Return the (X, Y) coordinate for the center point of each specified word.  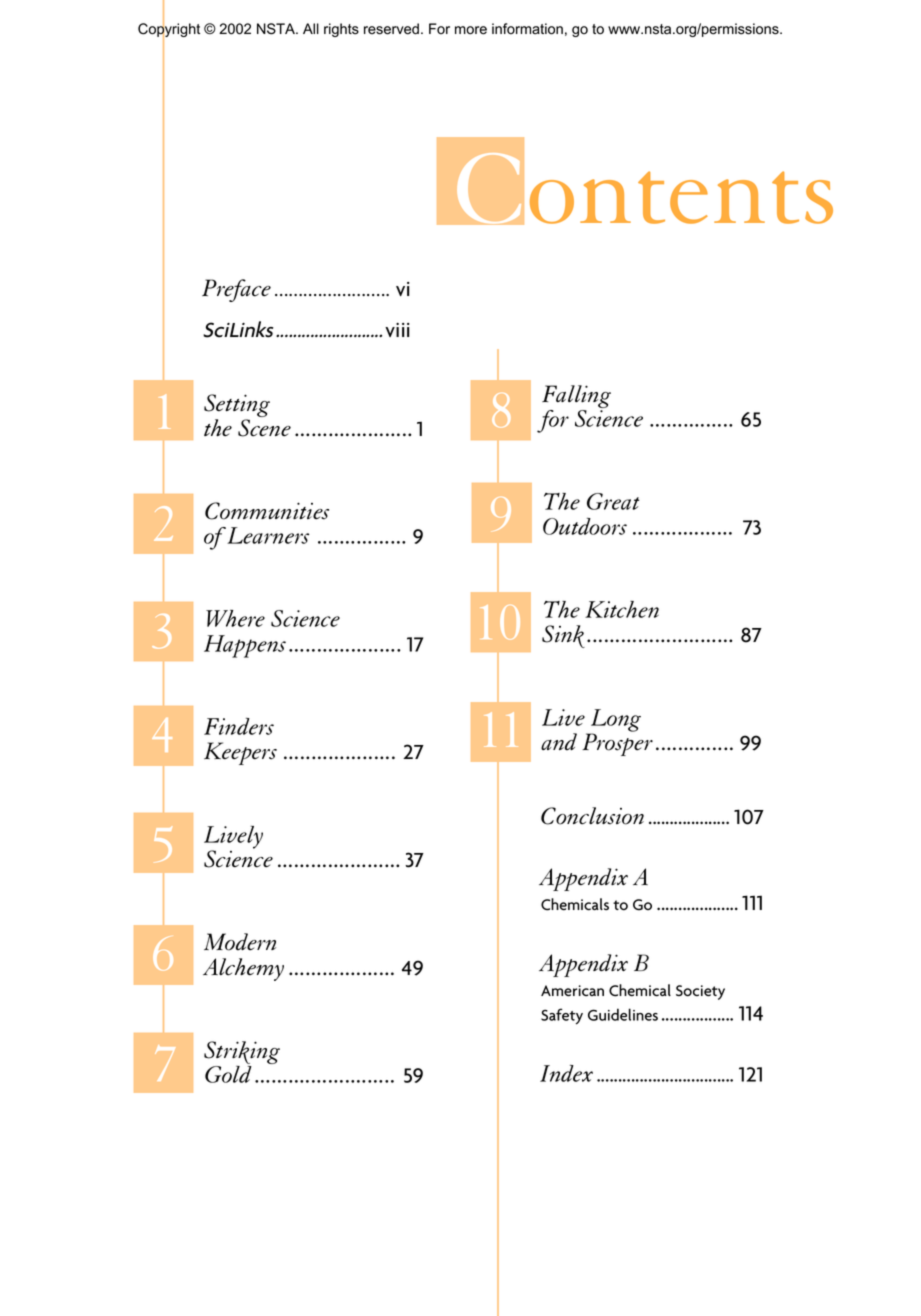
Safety (562, 1016)
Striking (242, 1054)
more (471, 30)
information (527, 29)
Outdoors (585, 526)
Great (613, 501)
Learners (268, 535)
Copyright (169, 30)
